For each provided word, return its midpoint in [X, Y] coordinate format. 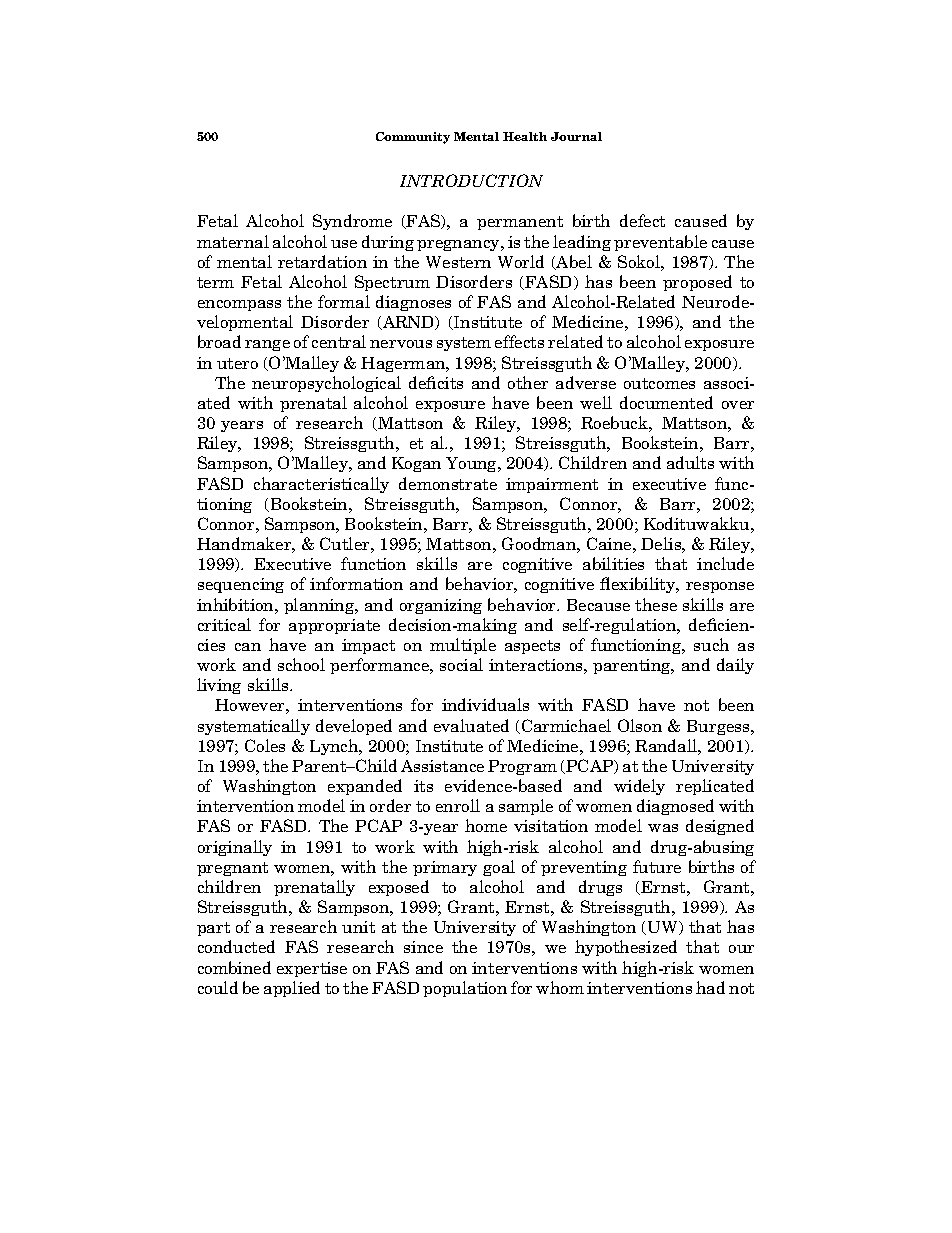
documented [666, 402]
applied [292, 989]
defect [642, 220]
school [301, 664]
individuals [485, 704]
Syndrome [352, 222]
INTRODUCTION [471, 180]
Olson [640, 725]
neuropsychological [326, 384]
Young [473, 464]
